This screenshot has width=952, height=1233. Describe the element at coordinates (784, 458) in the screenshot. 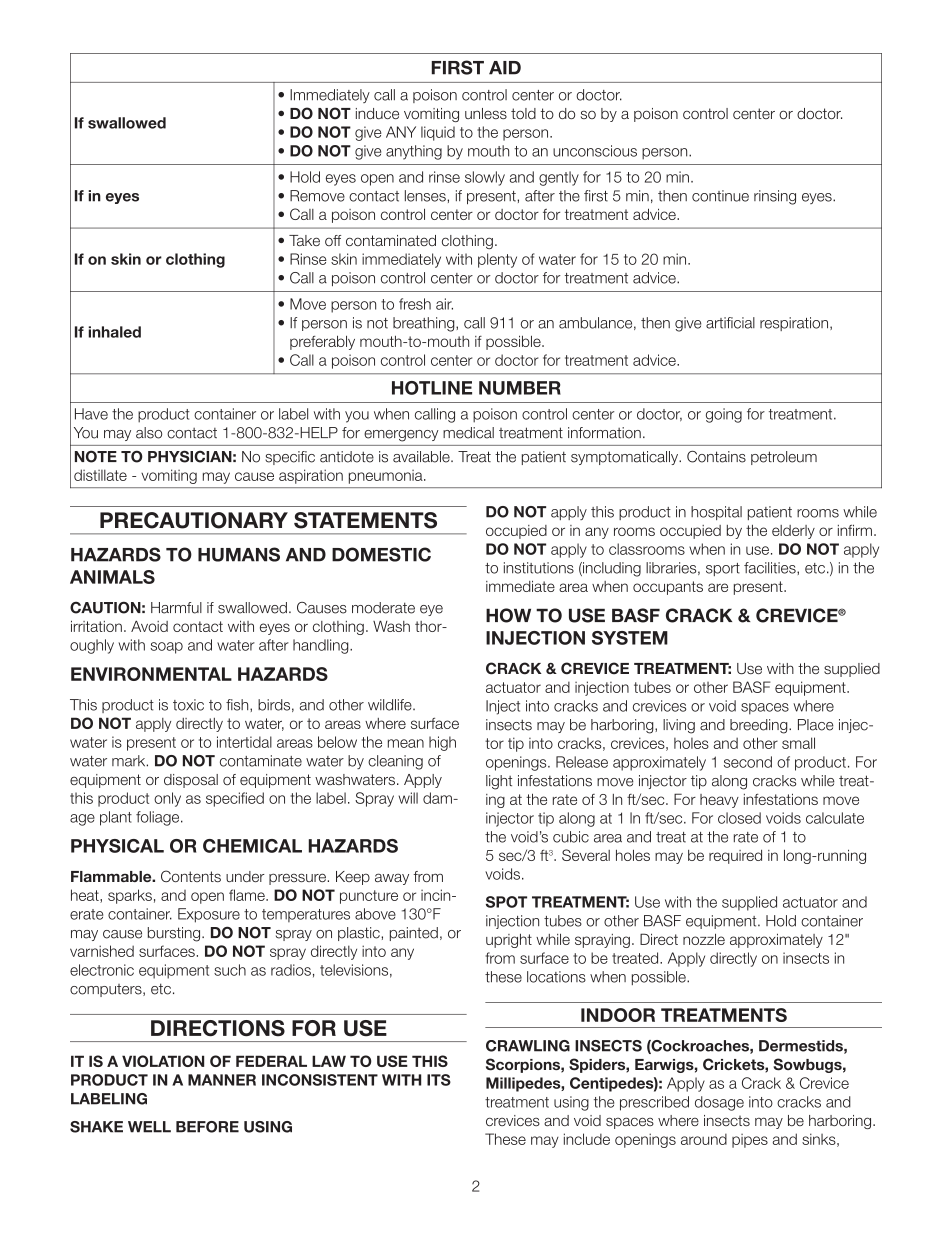

I see `petroleum` at that location.
